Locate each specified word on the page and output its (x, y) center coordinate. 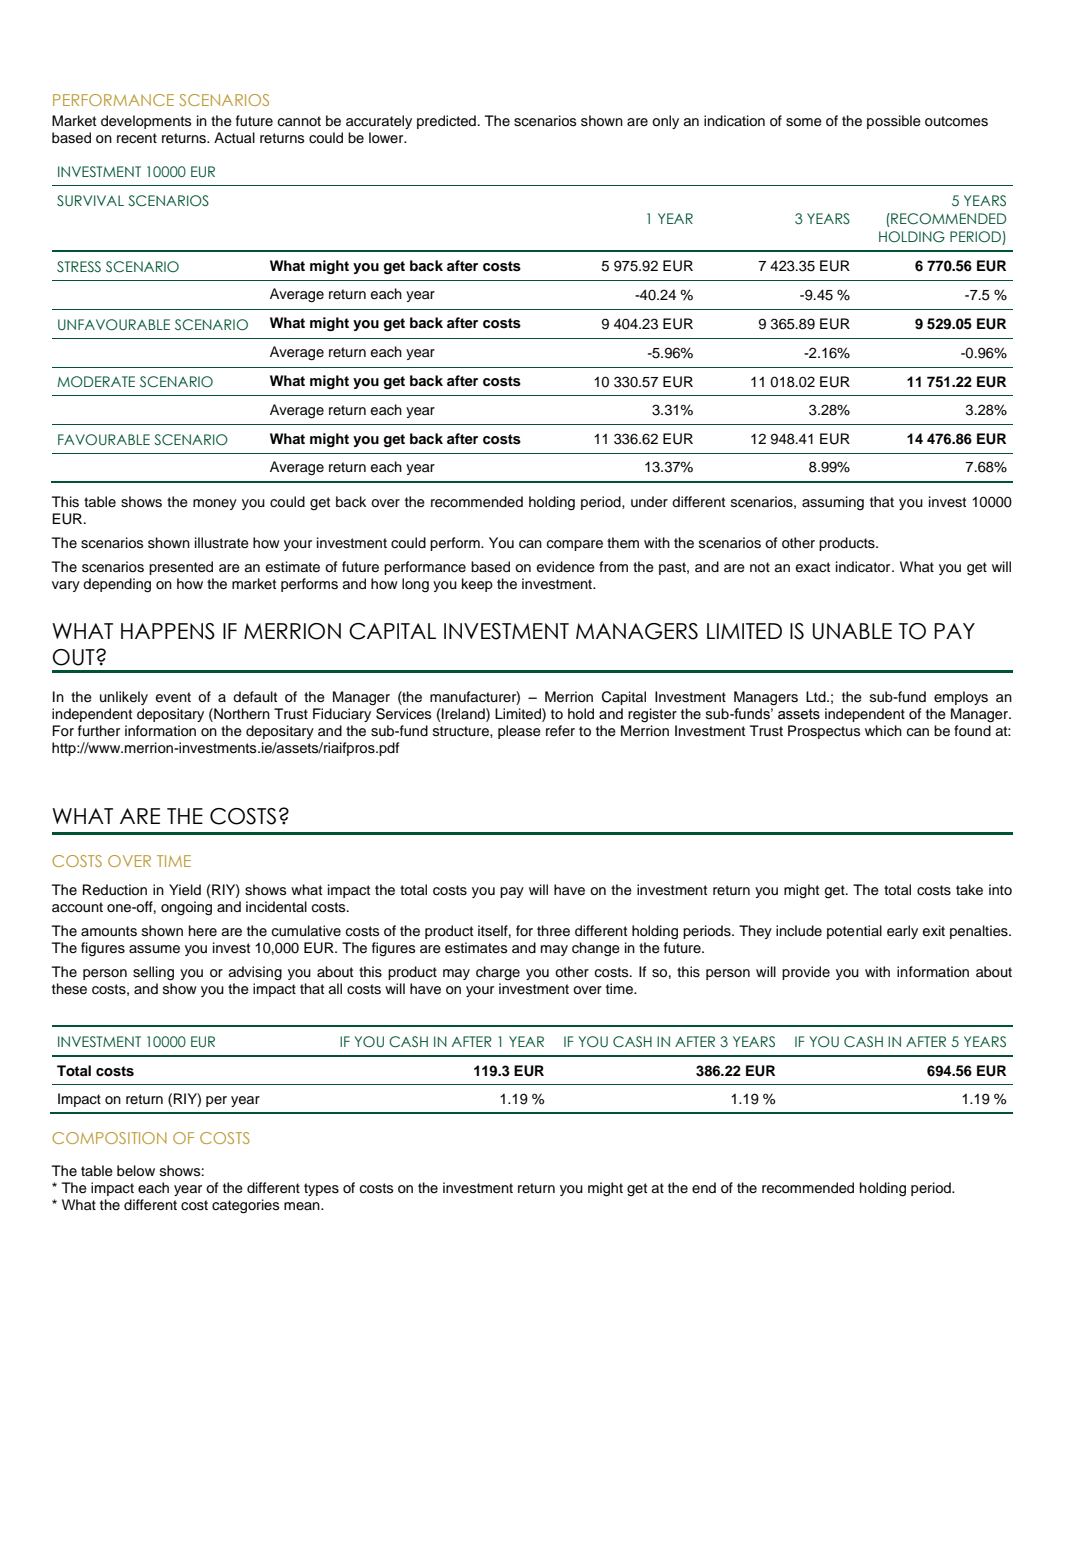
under (649, 502)
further (99, 730)
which (883, 731)
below (136, 1171)
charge (498, 973)
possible (894, 122)
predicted (446, 122)
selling (153, 973)
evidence (565, 567)
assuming (833, 503)
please (519, 732)
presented (181, 568)
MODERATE (96, 382)
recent (137, 138)
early (902, 932)
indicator (864, 567)
